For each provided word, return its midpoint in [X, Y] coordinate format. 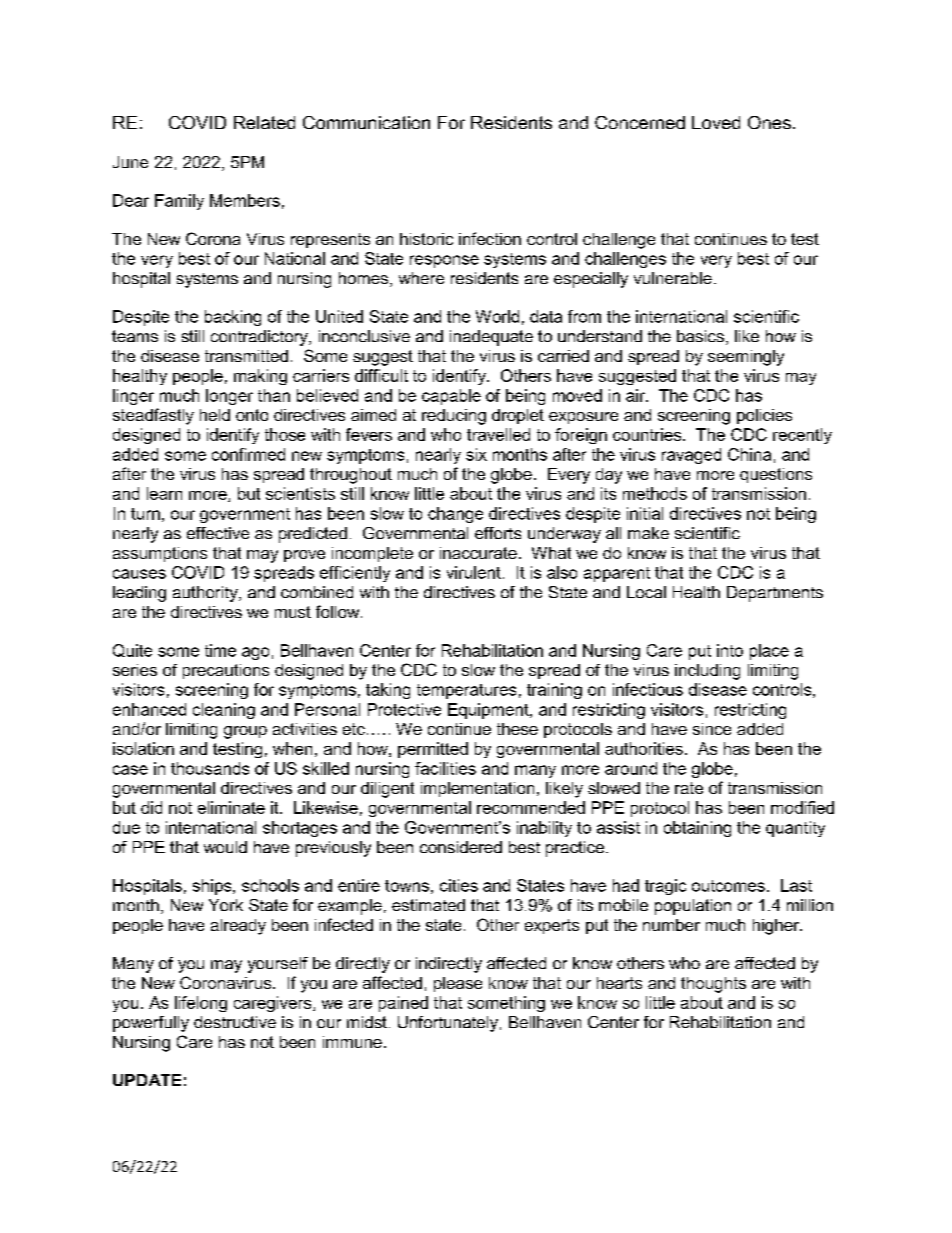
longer [229, 397]
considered [461, 847]
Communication [366, 122]
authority [206, 594]
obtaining [697, 829]
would [225, 847]
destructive [235, 1022]
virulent [474, 572]
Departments [775, 594]
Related [264, 122]
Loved [716, 122]
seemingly [746, 358]
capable [451, 397]
